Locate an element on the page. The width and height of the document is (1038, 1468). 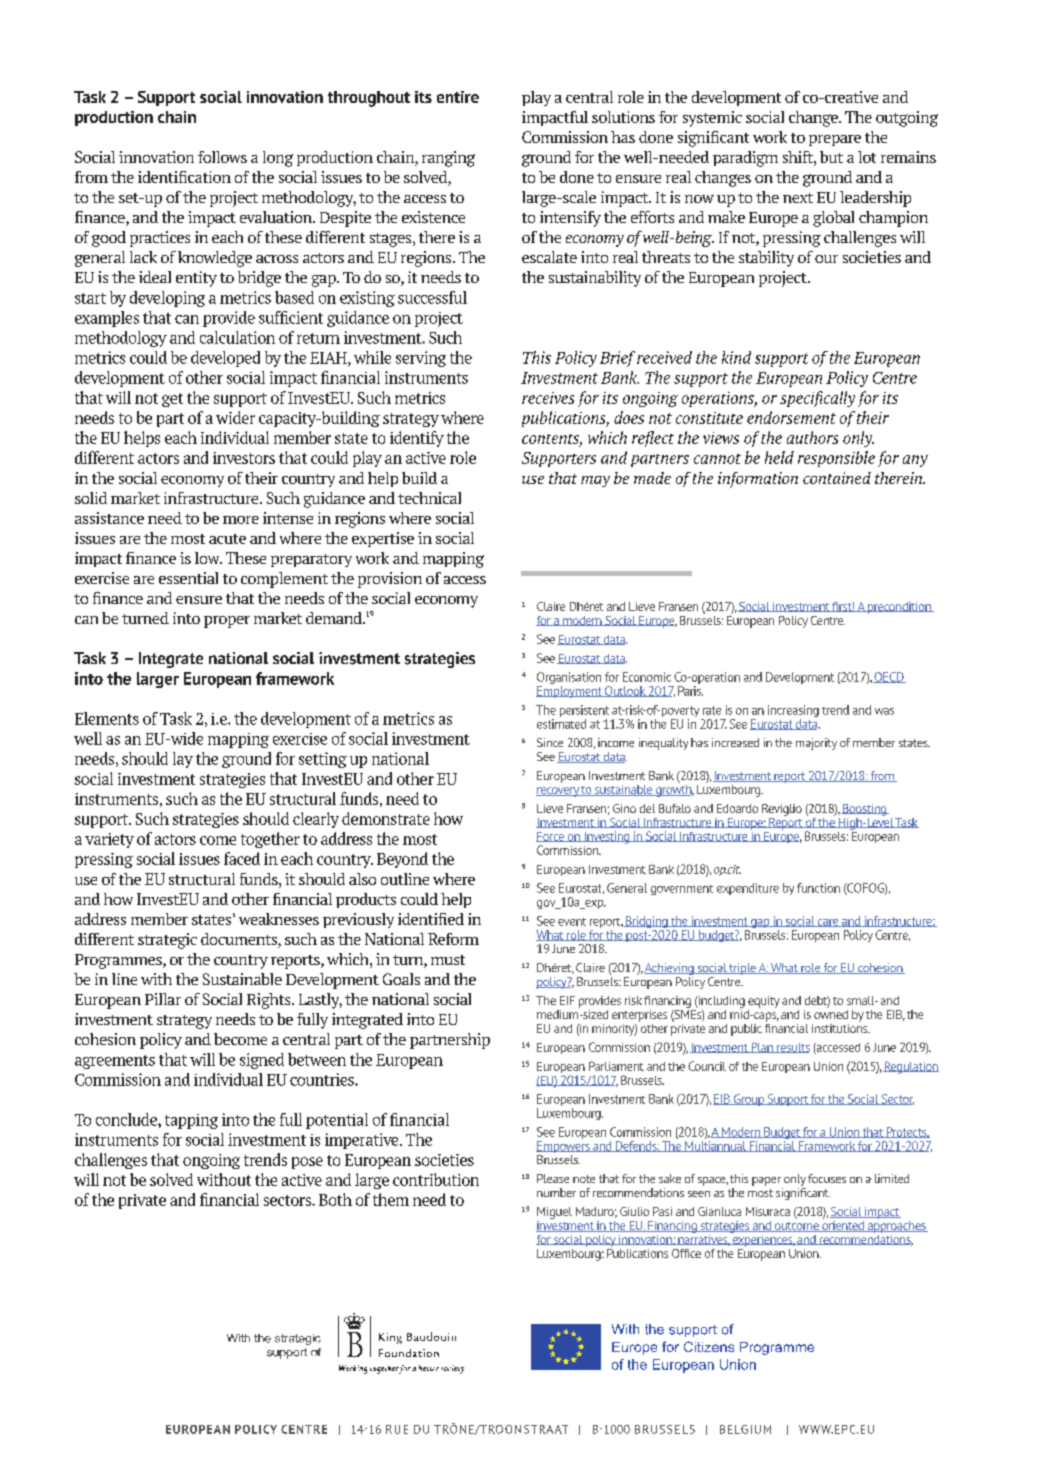
BELGIUM is located at coordinates (745, 1429).
